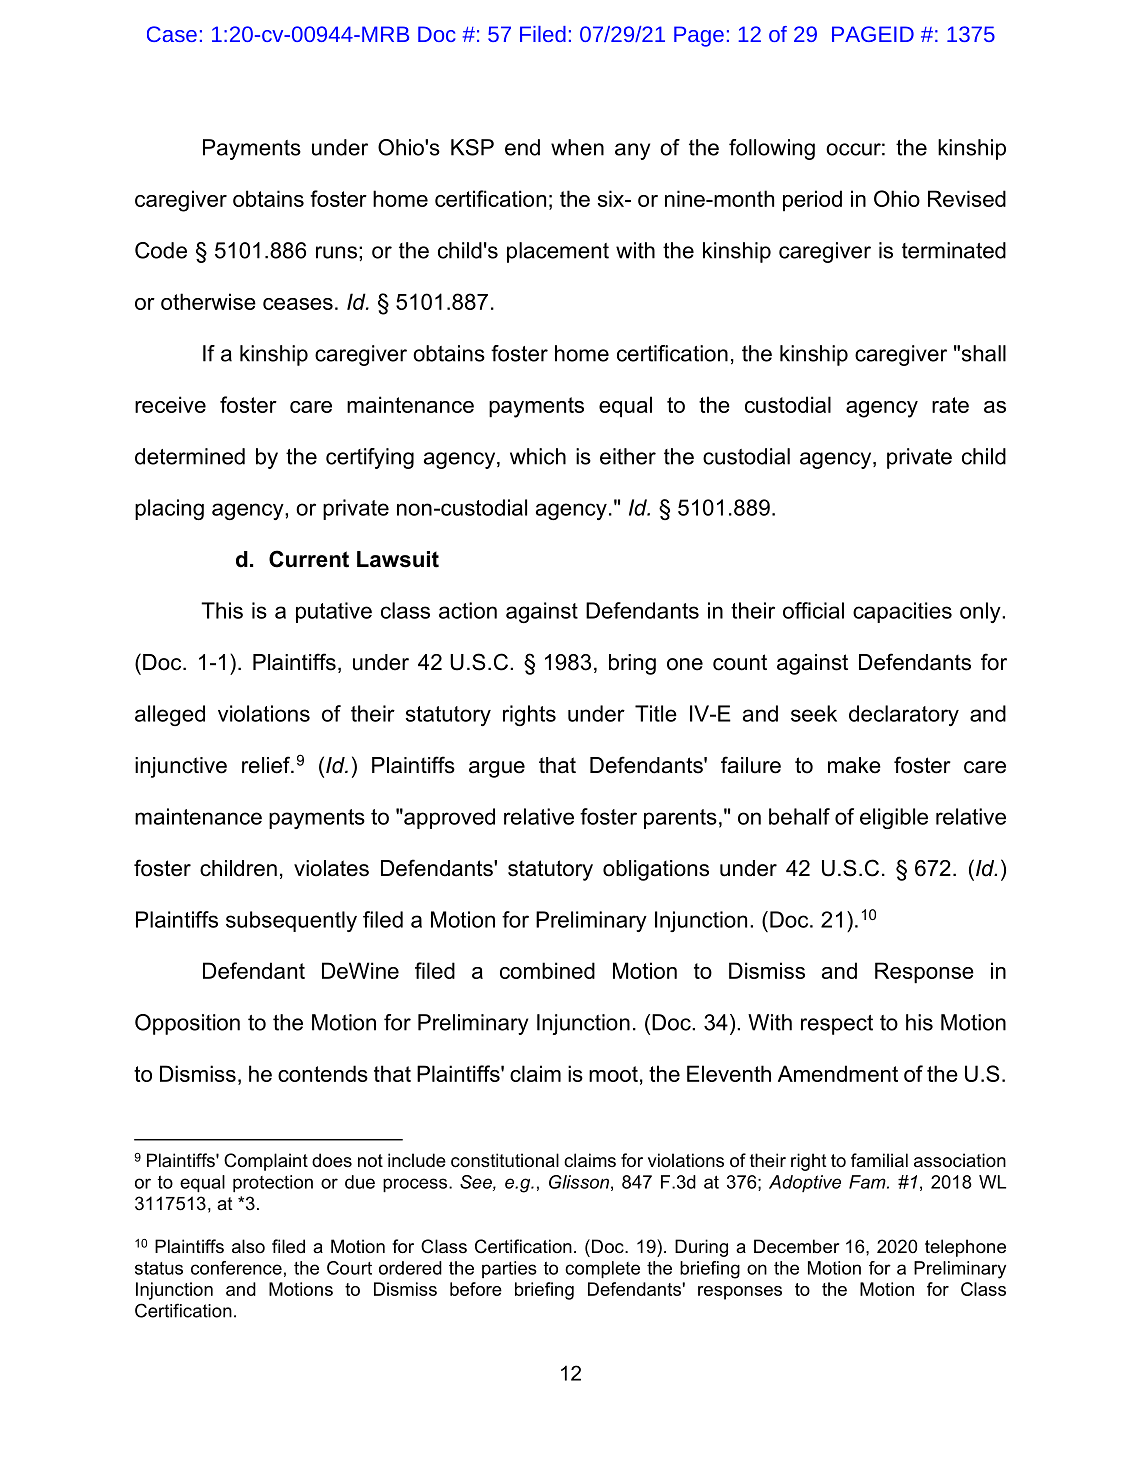 This screenshot has width=1141, height=1477. I want to click on when, so click(577, 147).
